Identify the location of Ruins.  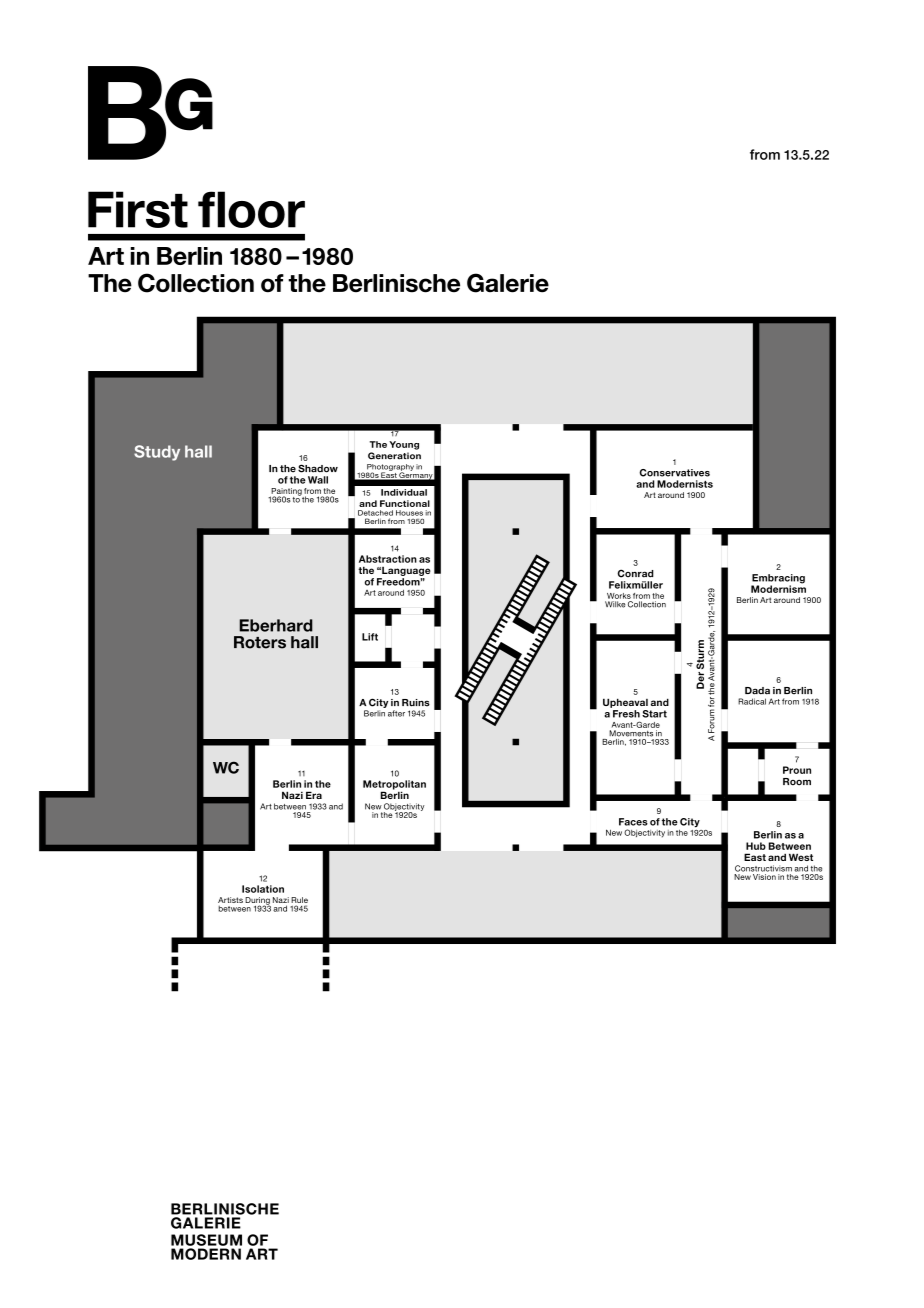
(416, 703).
